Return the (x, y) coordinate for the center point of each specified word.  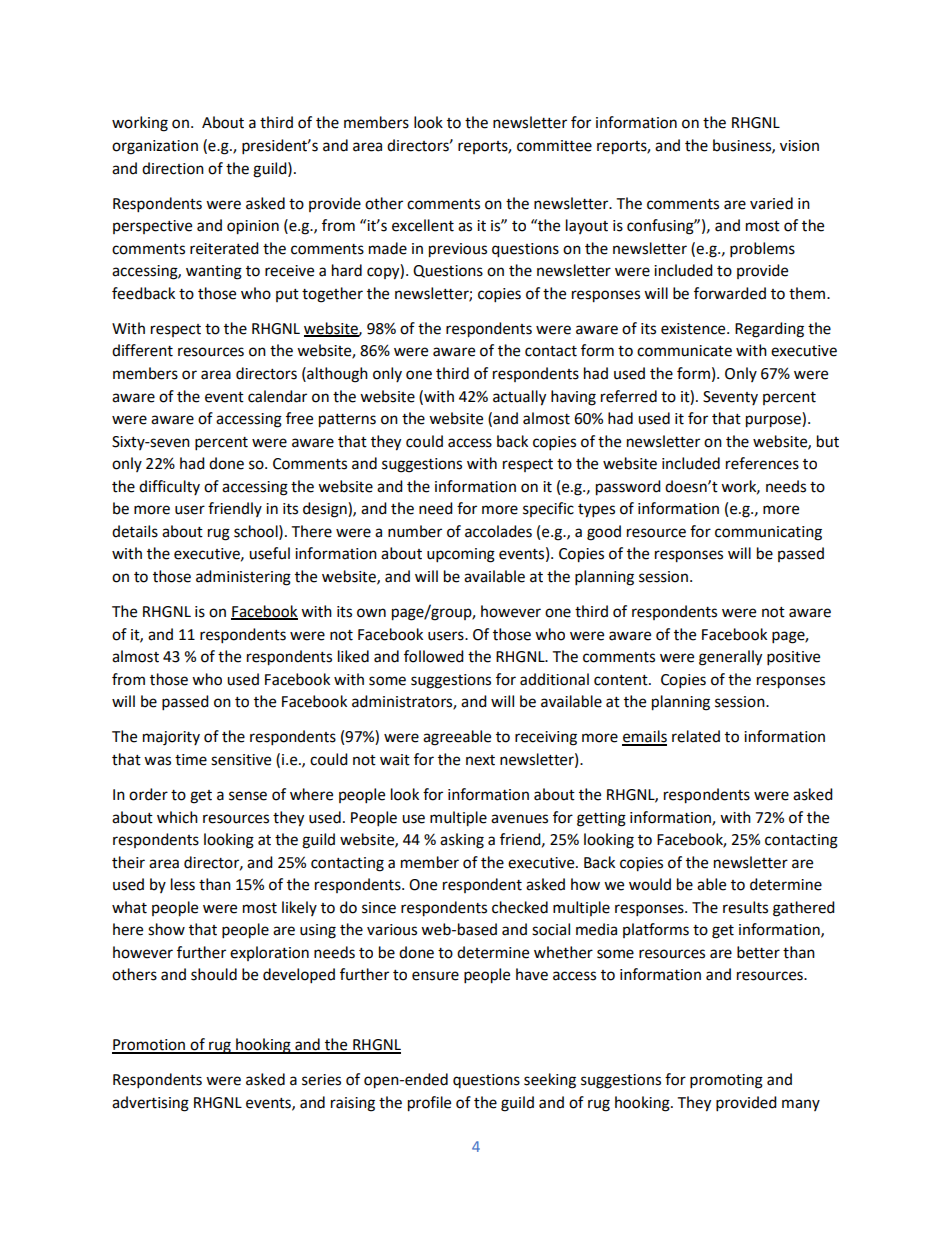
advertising (150, 1104)
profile (429, 1104)
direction (173, 168)
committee (554, 146)
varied (771, 203)
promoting (726, 1081)
